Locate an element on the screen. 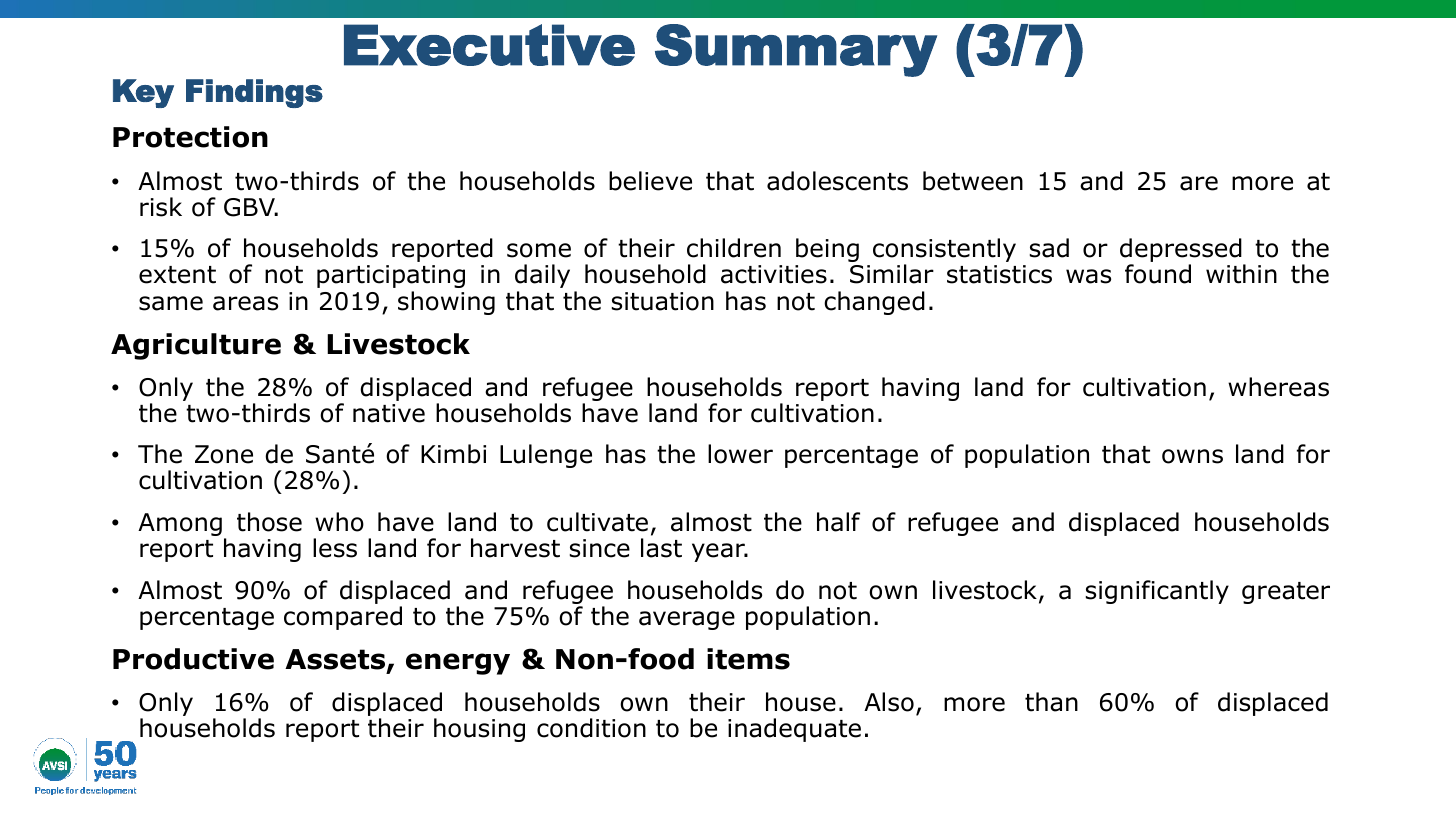  inadequate is located at coordinates (794, 730).
